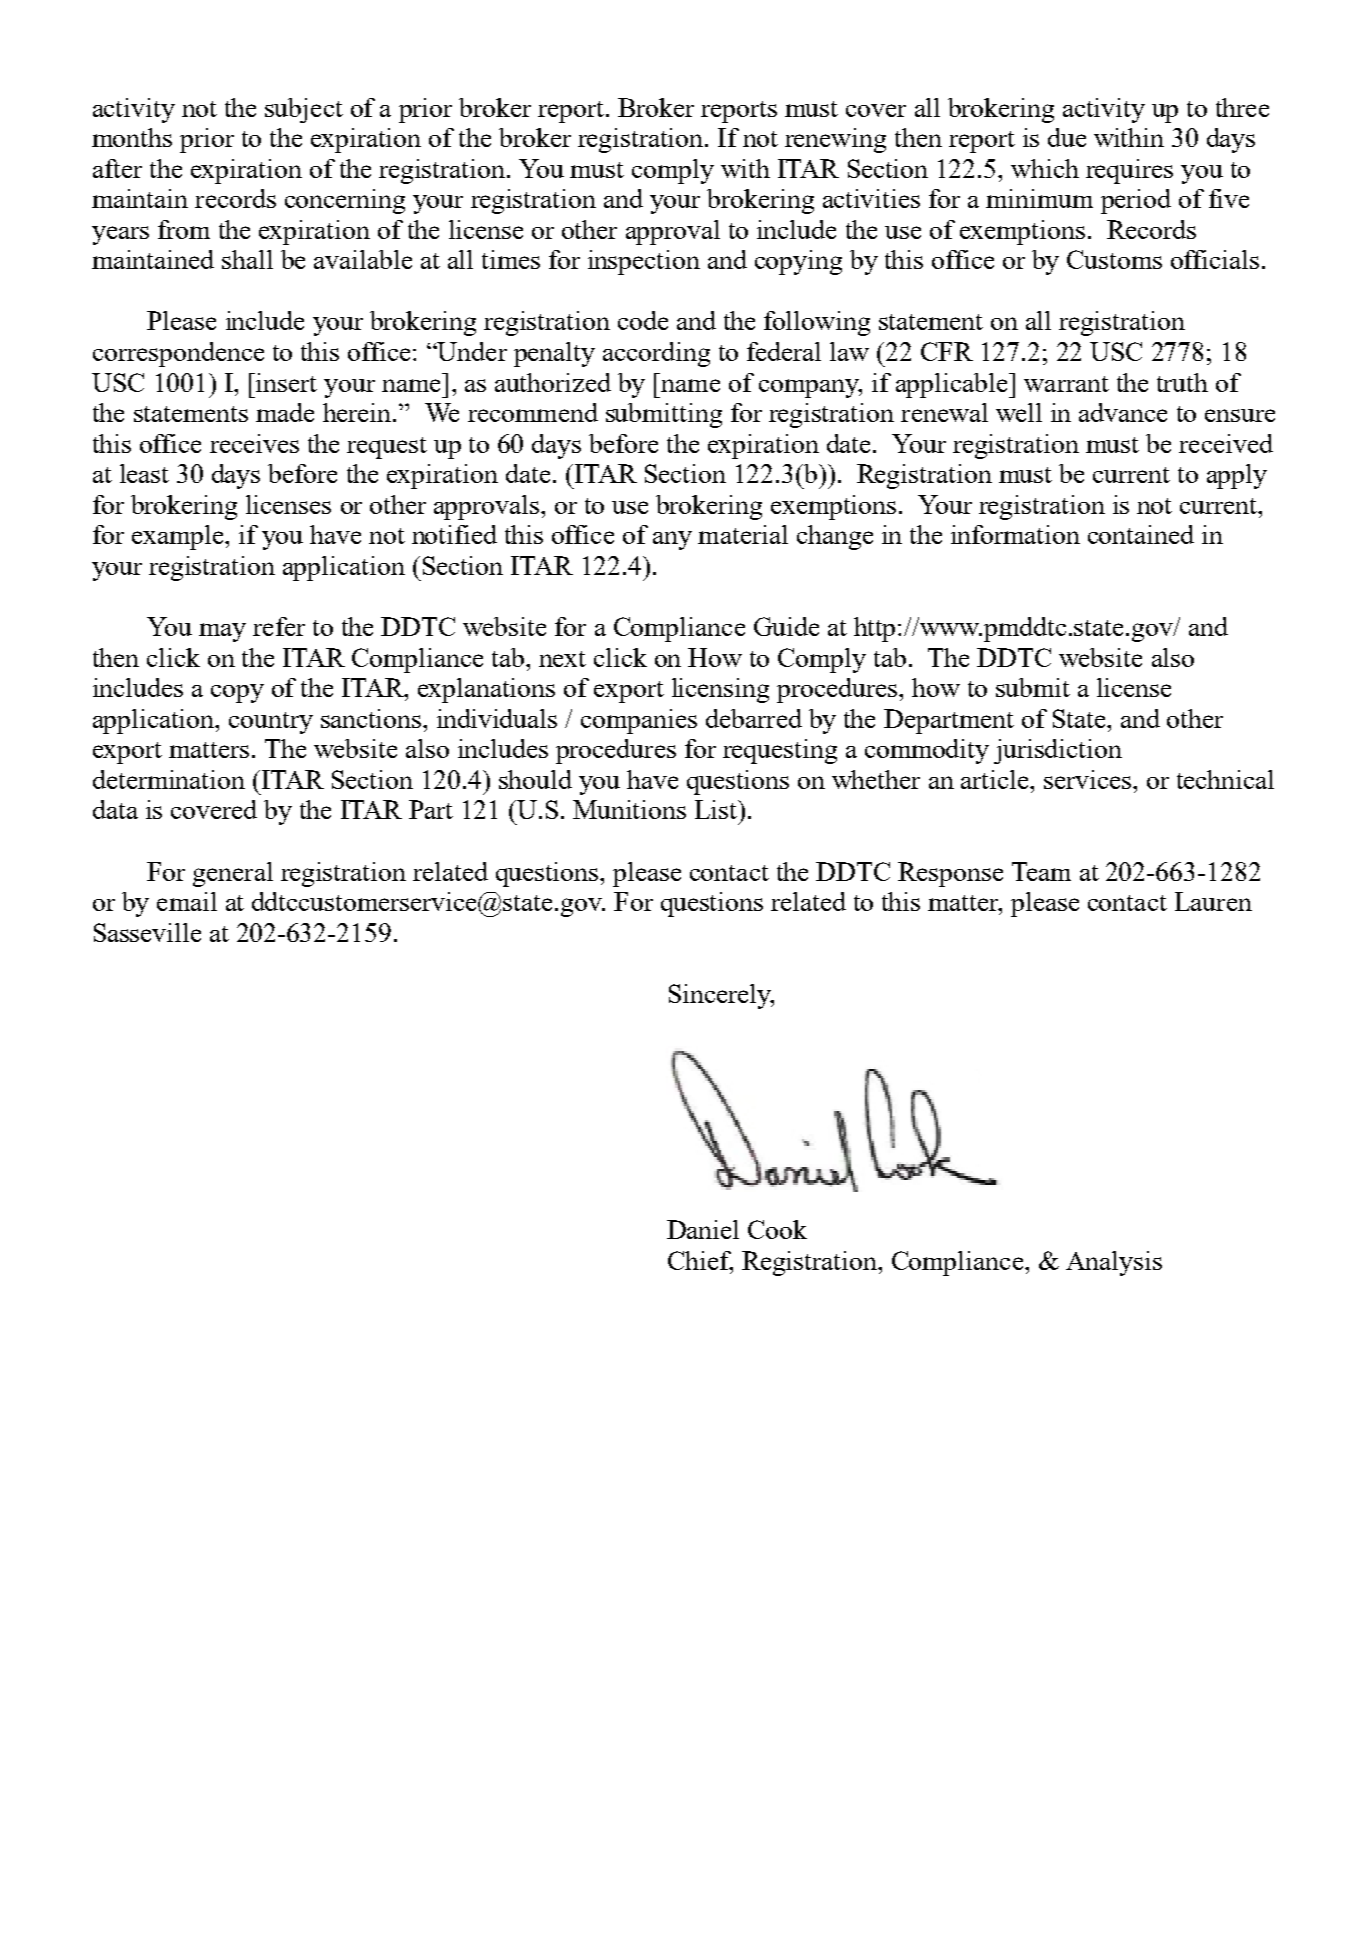  What do you see at coordinates (169, 779) in the image?
I see `determination` at bounding box center [169, 779].
